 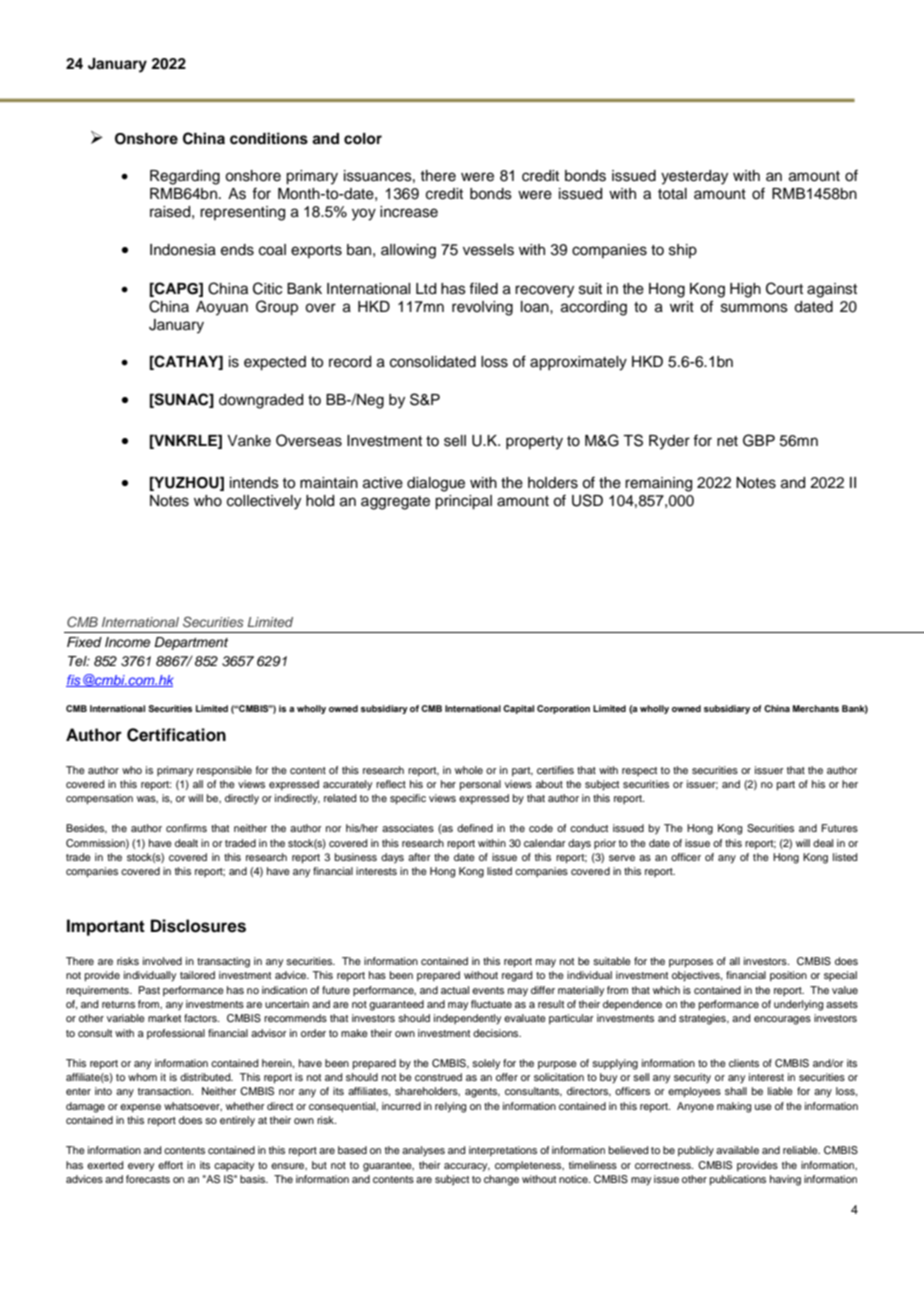 I want to click on effort, so click(x=170, y=1165).
